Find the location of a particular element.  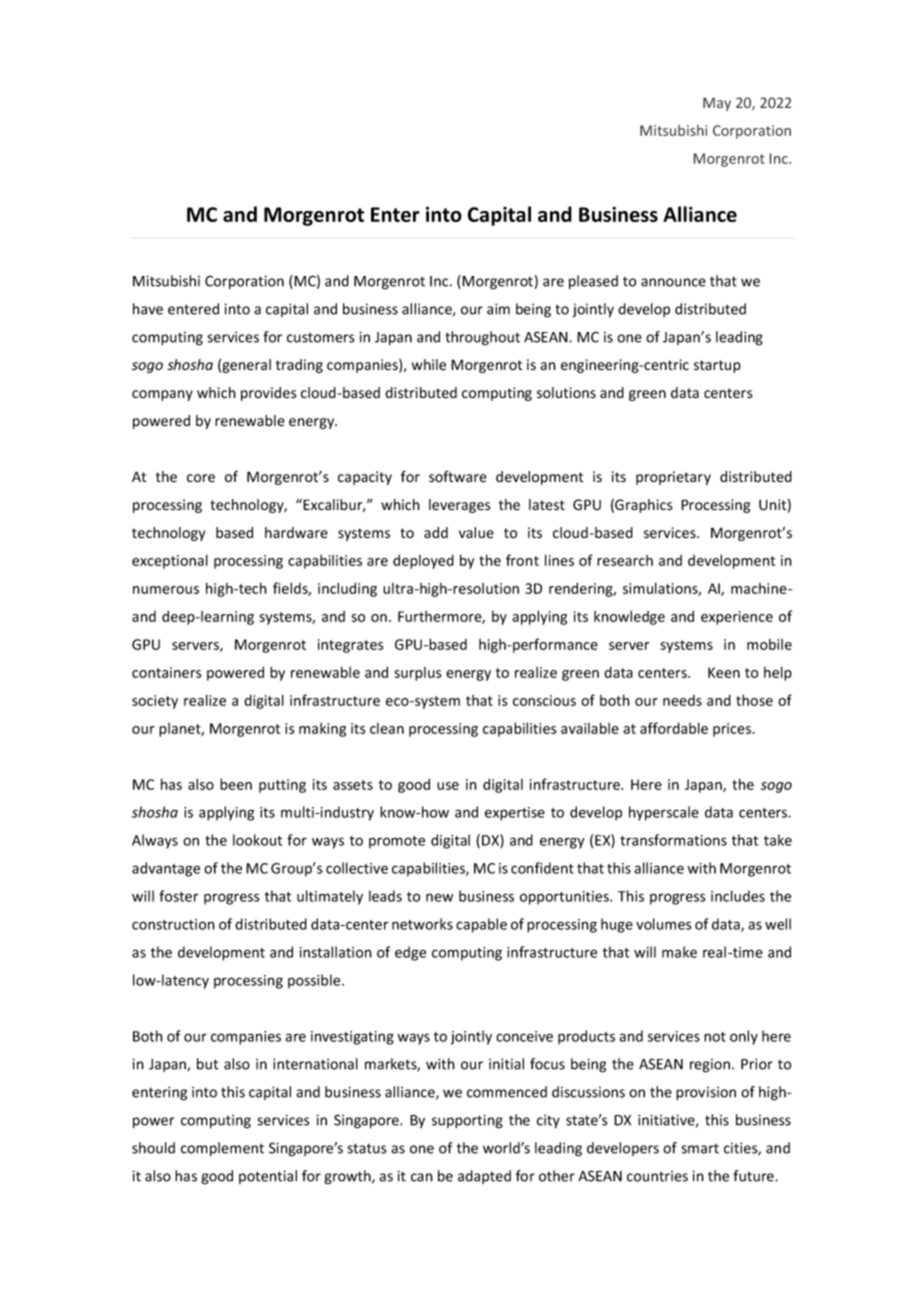

supporting is located at coordinates (467, 1121).
